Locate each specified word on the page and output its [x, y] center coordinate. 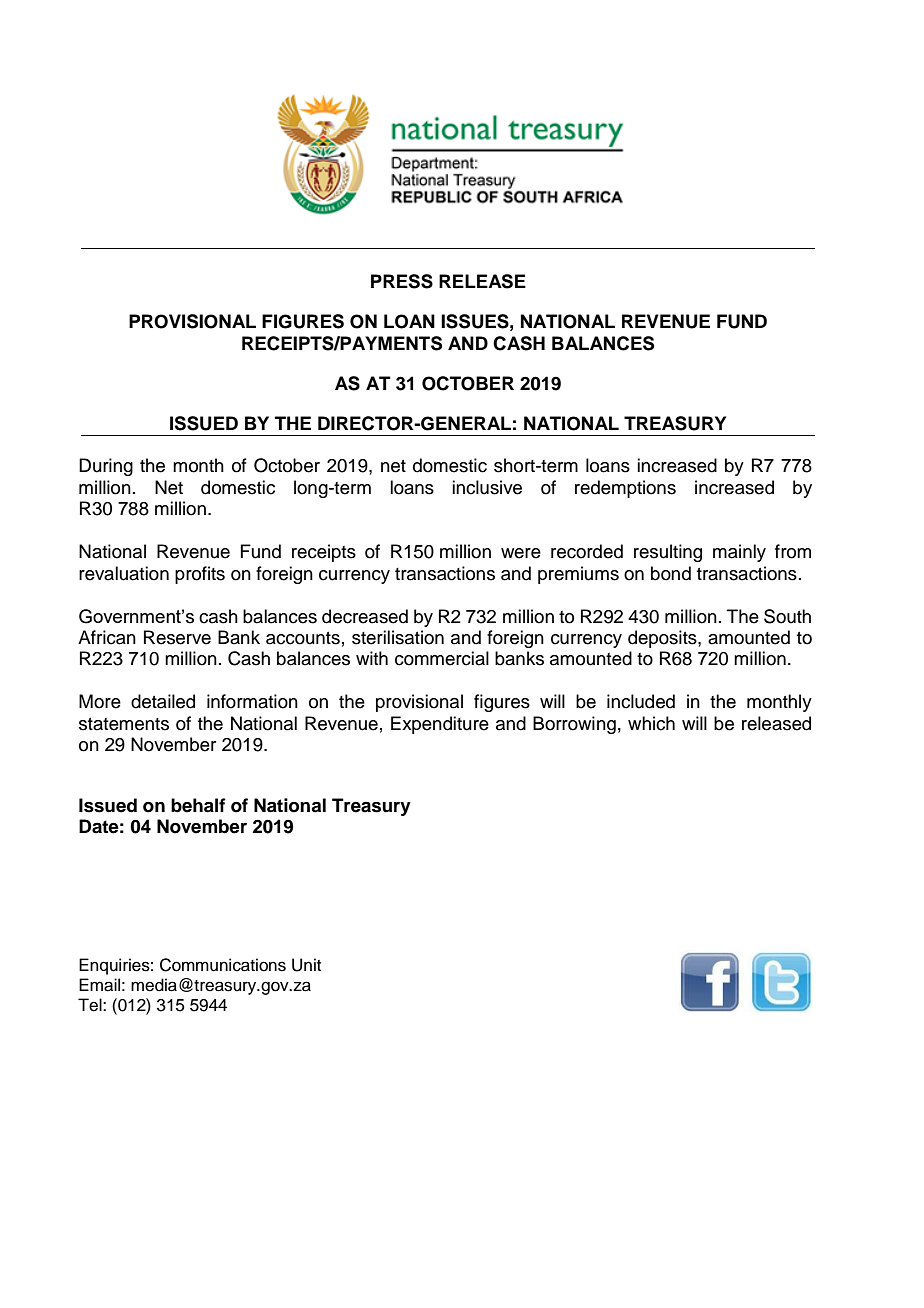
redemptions [625, 489]
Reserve [177, 637]
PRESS [402, 281]
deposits [663, 639]
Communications [223, 965]
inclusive [487, 487]
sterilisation [398, 637]
